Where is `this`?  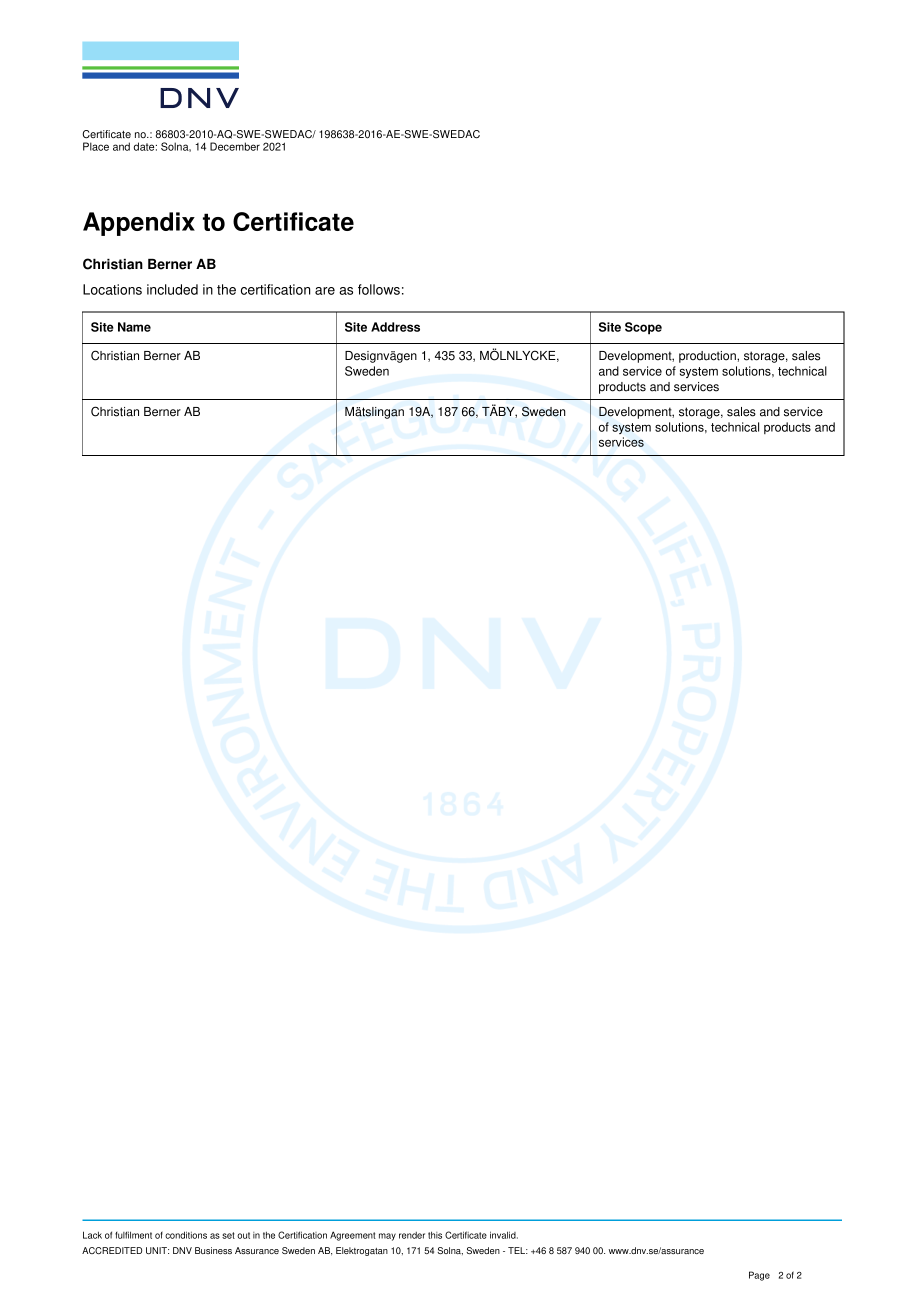 this is located at coordinates (435, 1235).
